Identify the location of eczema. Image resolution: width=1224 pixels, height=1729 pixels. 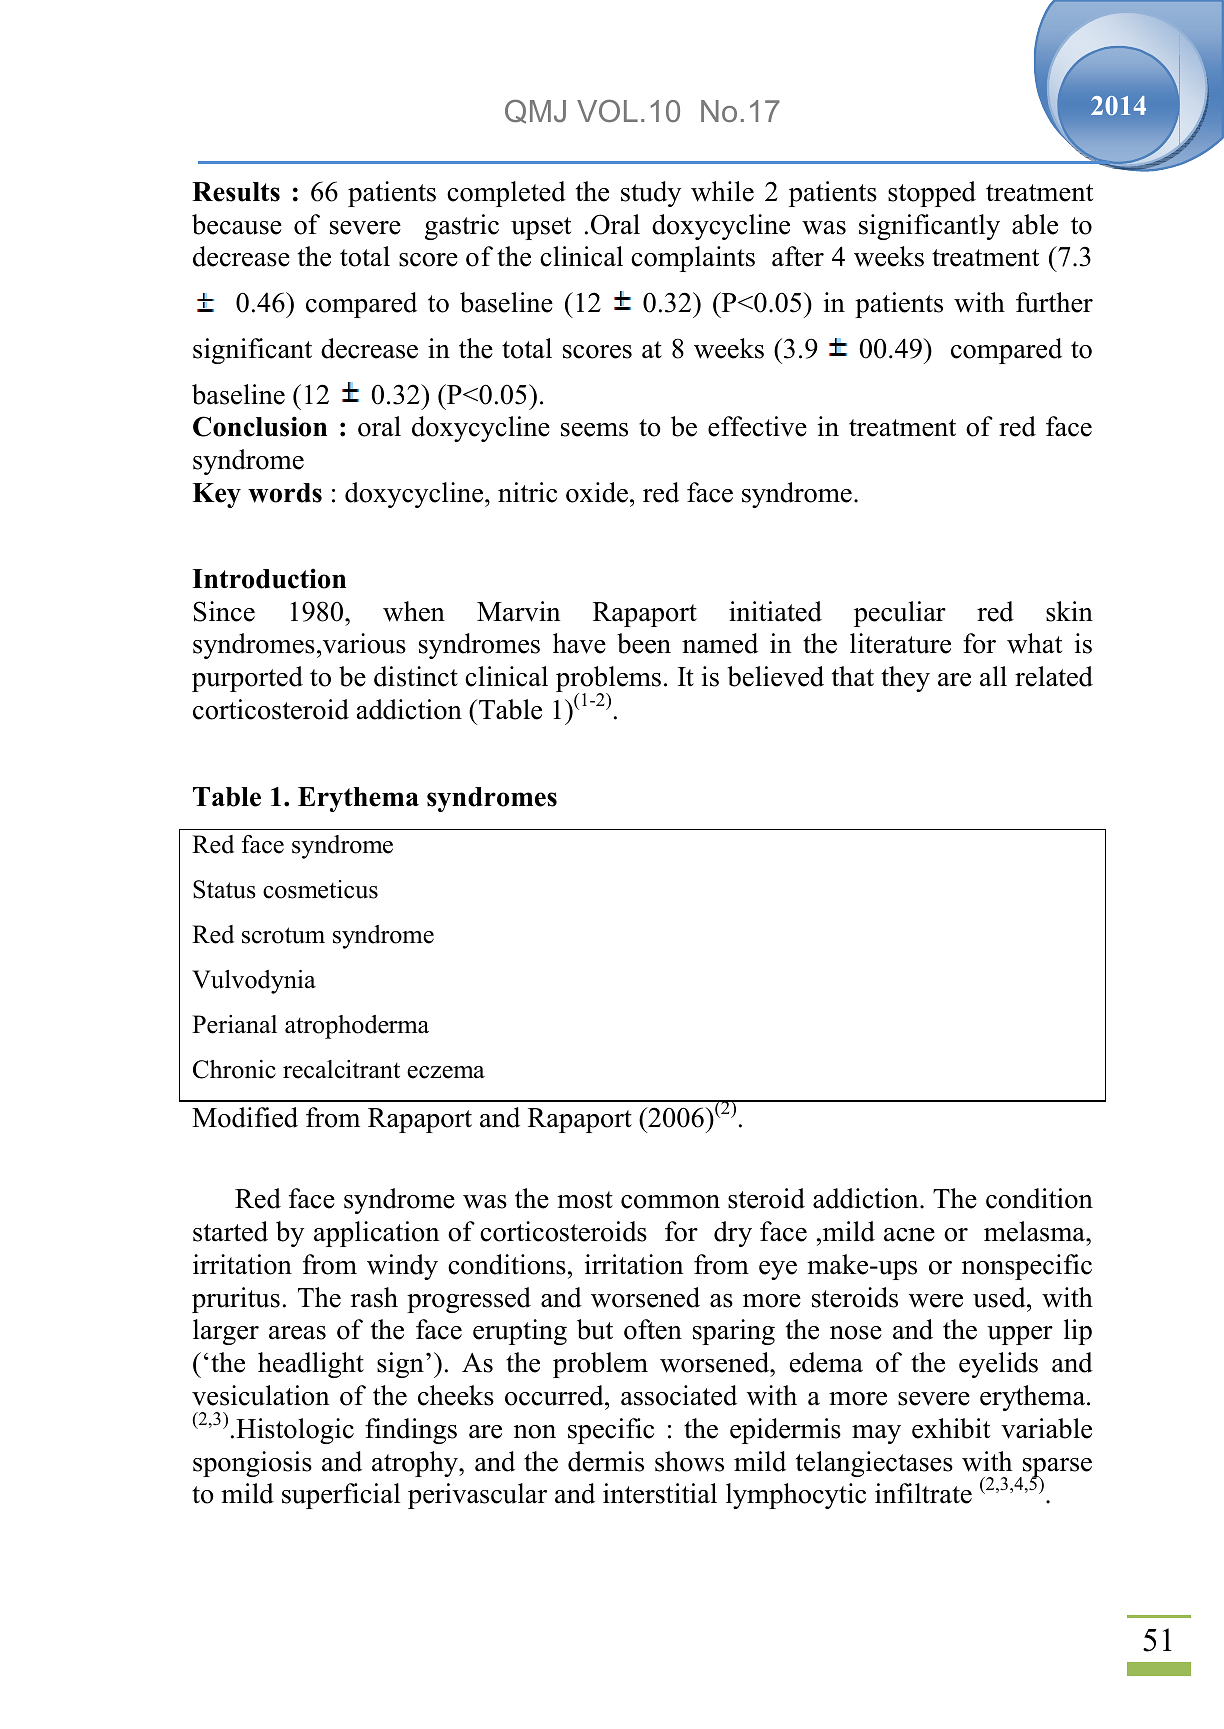
(446, 1072).
